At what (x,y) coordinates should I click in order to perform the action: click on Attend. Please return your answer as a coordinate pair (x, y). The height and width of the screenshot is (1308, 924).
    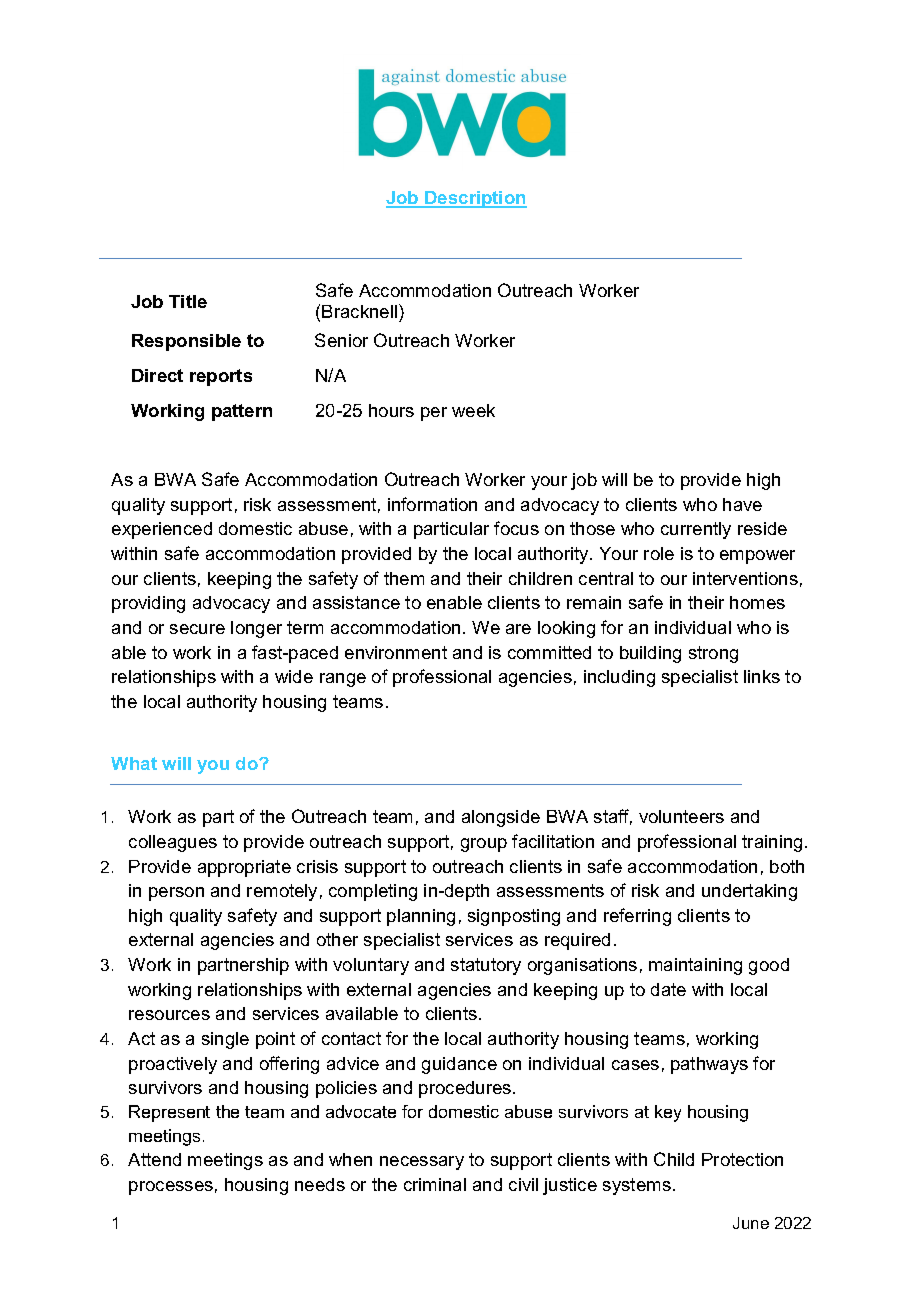
    Looking at the image, I should click on (154, 1159).
